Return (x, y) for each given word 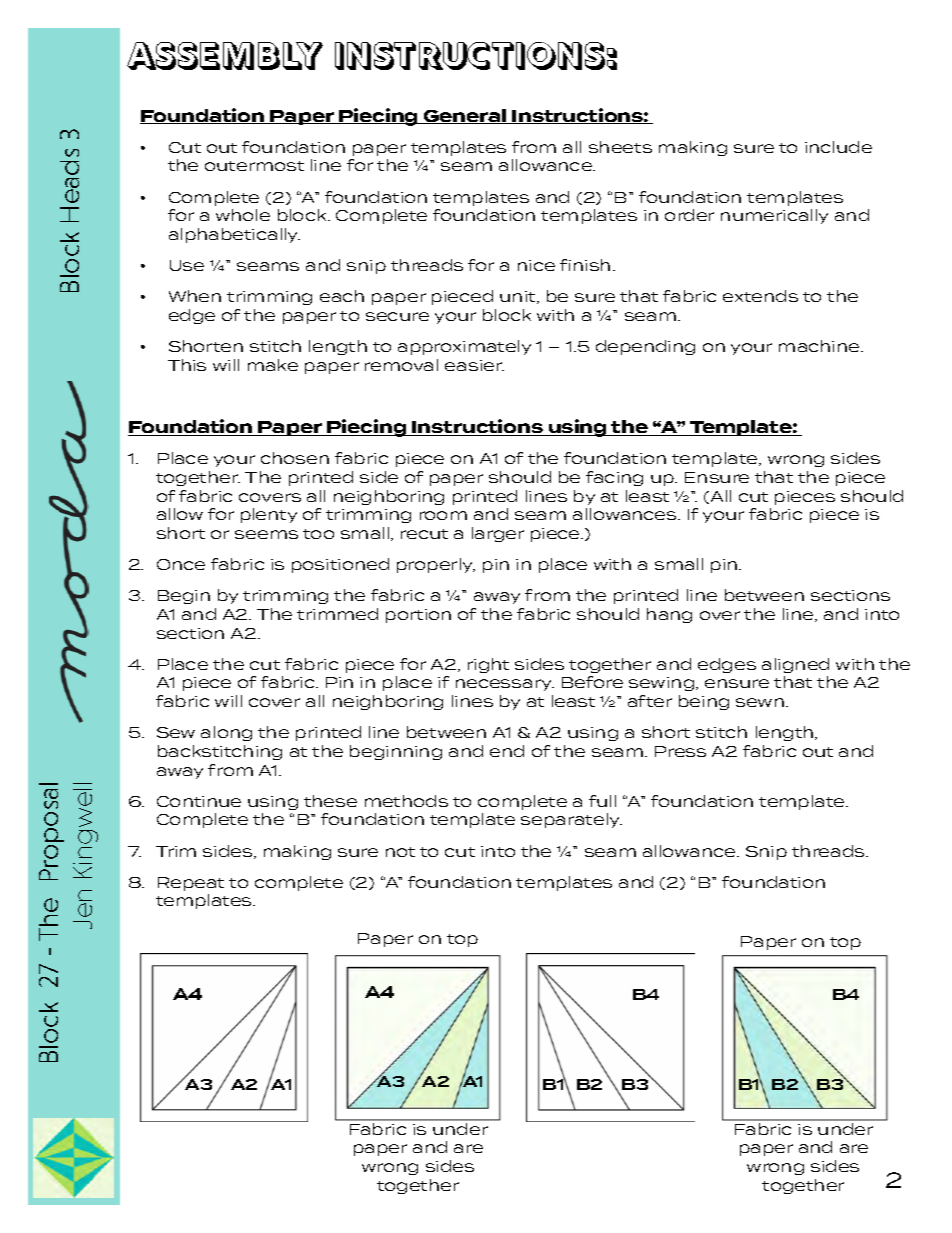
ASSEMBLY (225, 56)
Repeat (191, 884)
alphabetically (234, 235)
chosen (295, 458)
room (443, 515)
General (465, 116)
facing (614, 478)
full (602, 801)
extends (760, 296)
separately (571, 820)
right (488, 665)
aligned (795, 665)
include (838, 147)
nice (536, 265)
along (226, 733)
